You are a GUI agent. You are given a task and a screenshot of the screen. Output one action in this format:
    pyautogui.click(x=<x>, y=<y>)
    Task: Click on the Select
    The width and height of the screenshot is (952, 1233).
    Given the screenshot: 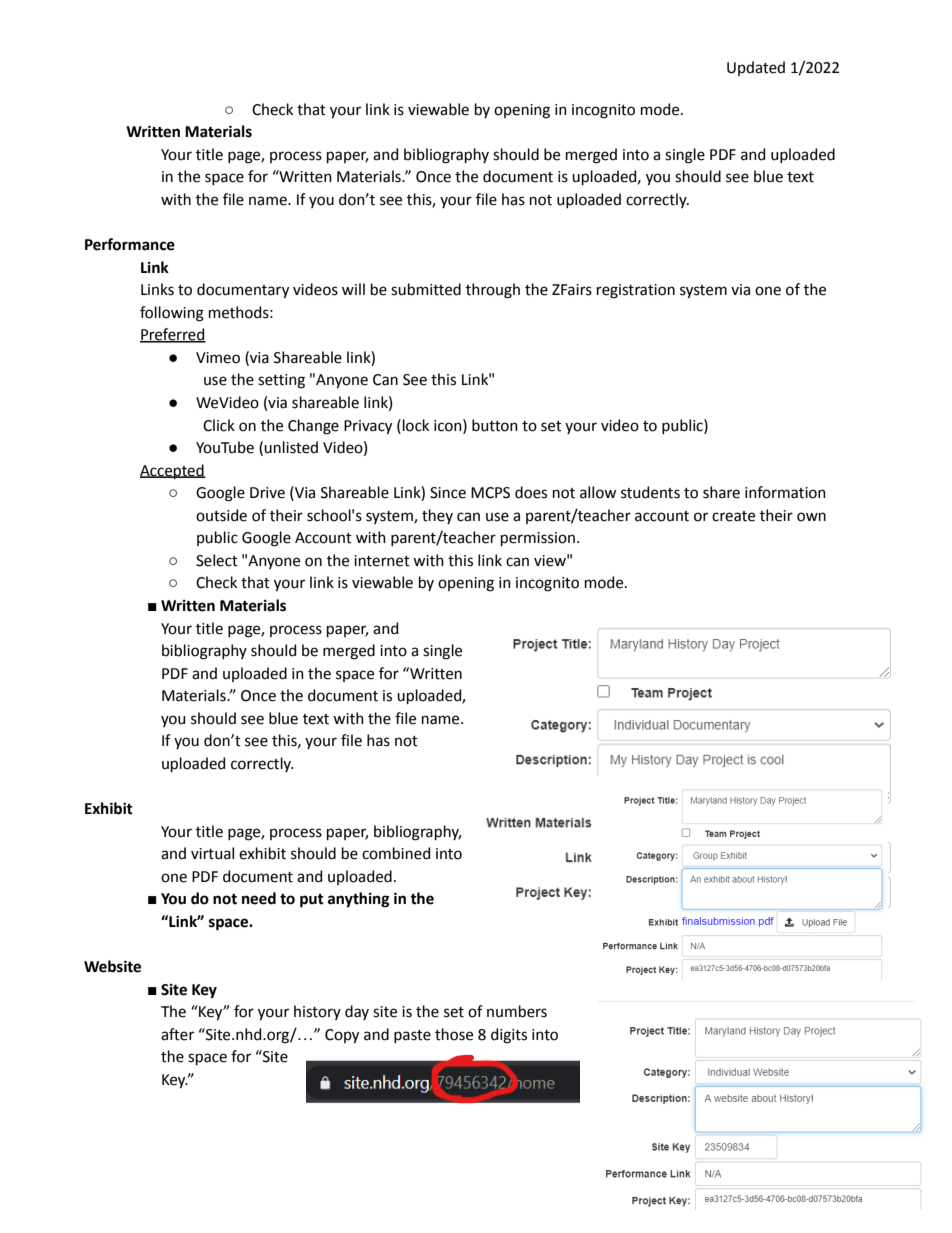 What is the action you would take?
    pyautogui.click(x=217, y=560)
